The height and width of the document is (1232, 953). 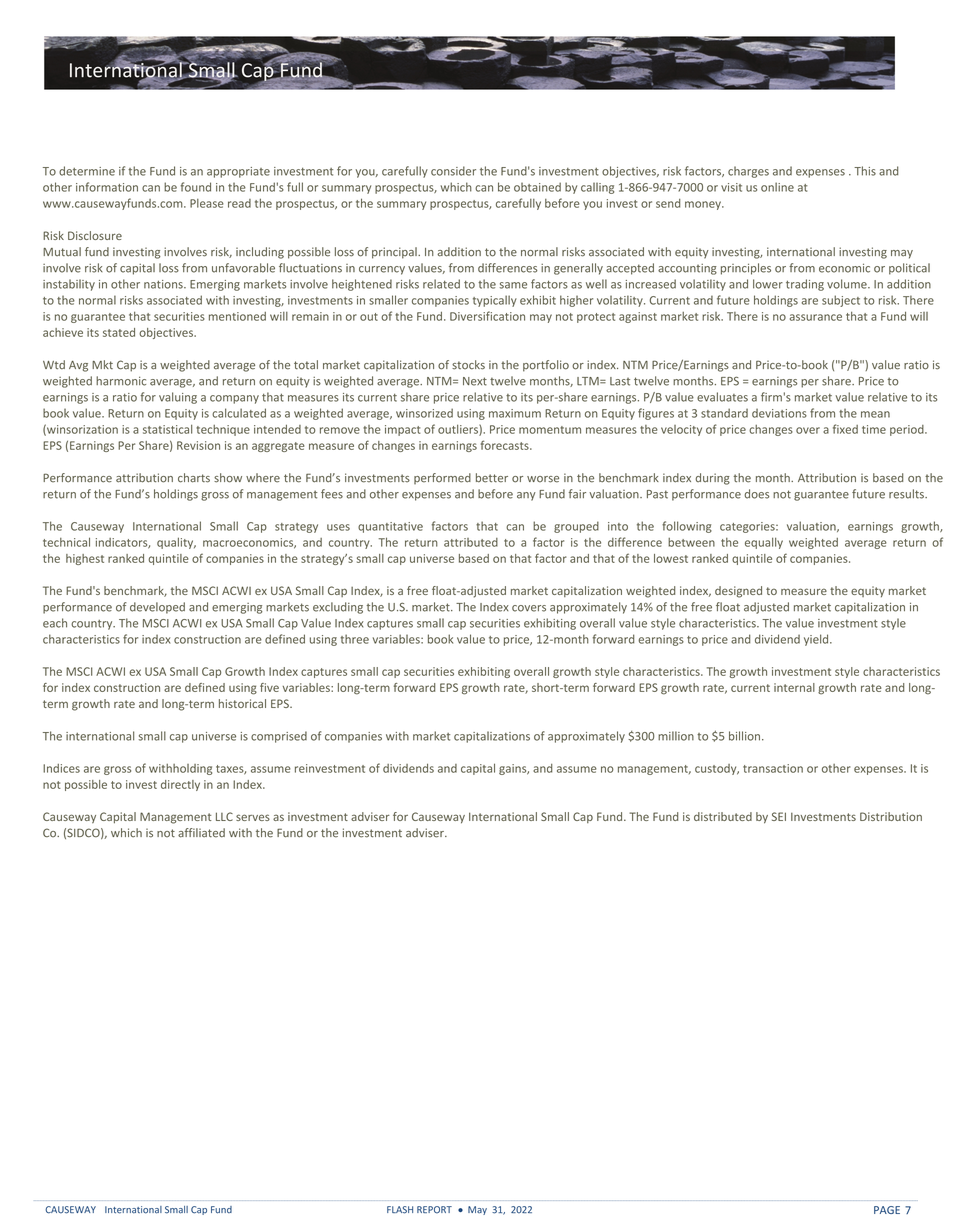 I want to click on REPORT, so click(x=434, y=1210).
